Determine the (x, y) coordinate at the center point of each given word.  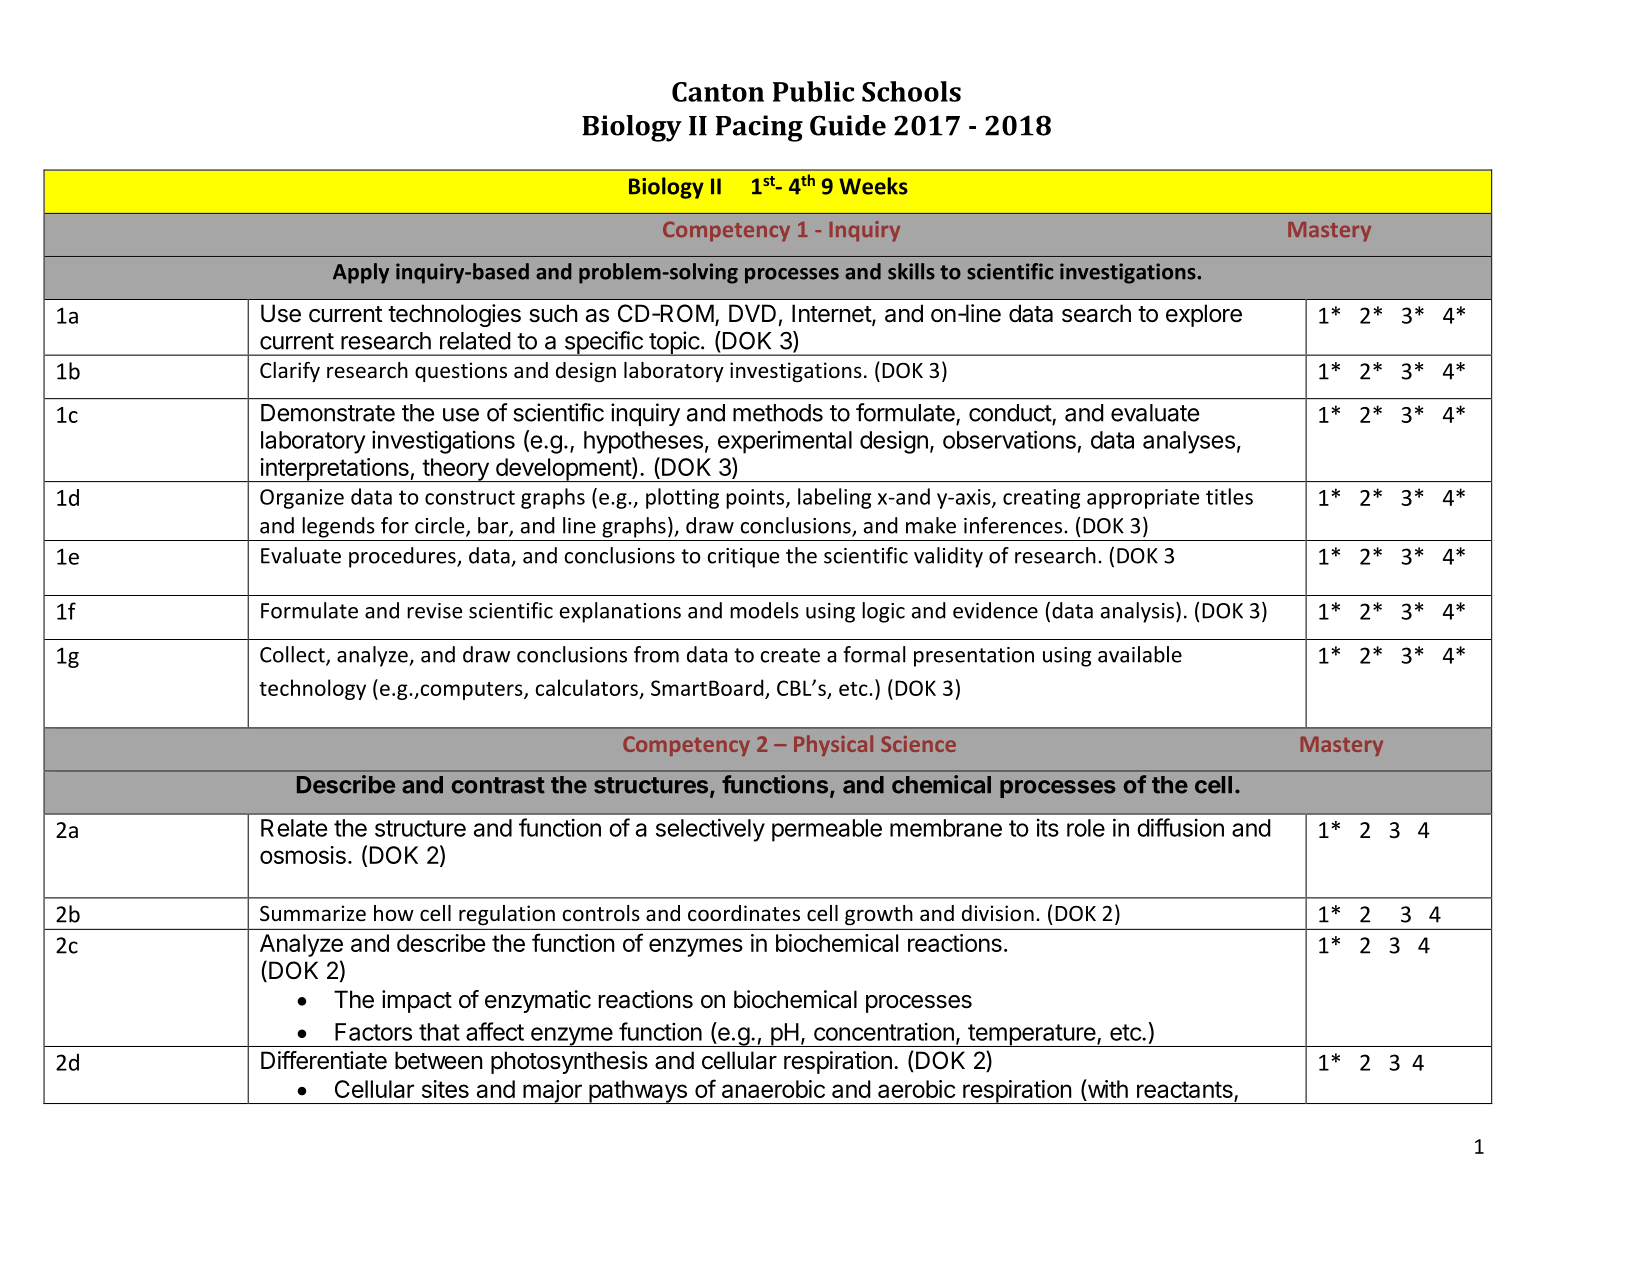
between (439, 1060)
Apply (361, 273)
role (1086, 828)
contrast (498, 785)
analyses (1189, 442)
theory (455, 470)
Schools (911, 91)
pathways (638, 1092)
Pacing (759, 128)
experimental (785, 442)
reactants (1185, 1089)
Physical (833, 745)
